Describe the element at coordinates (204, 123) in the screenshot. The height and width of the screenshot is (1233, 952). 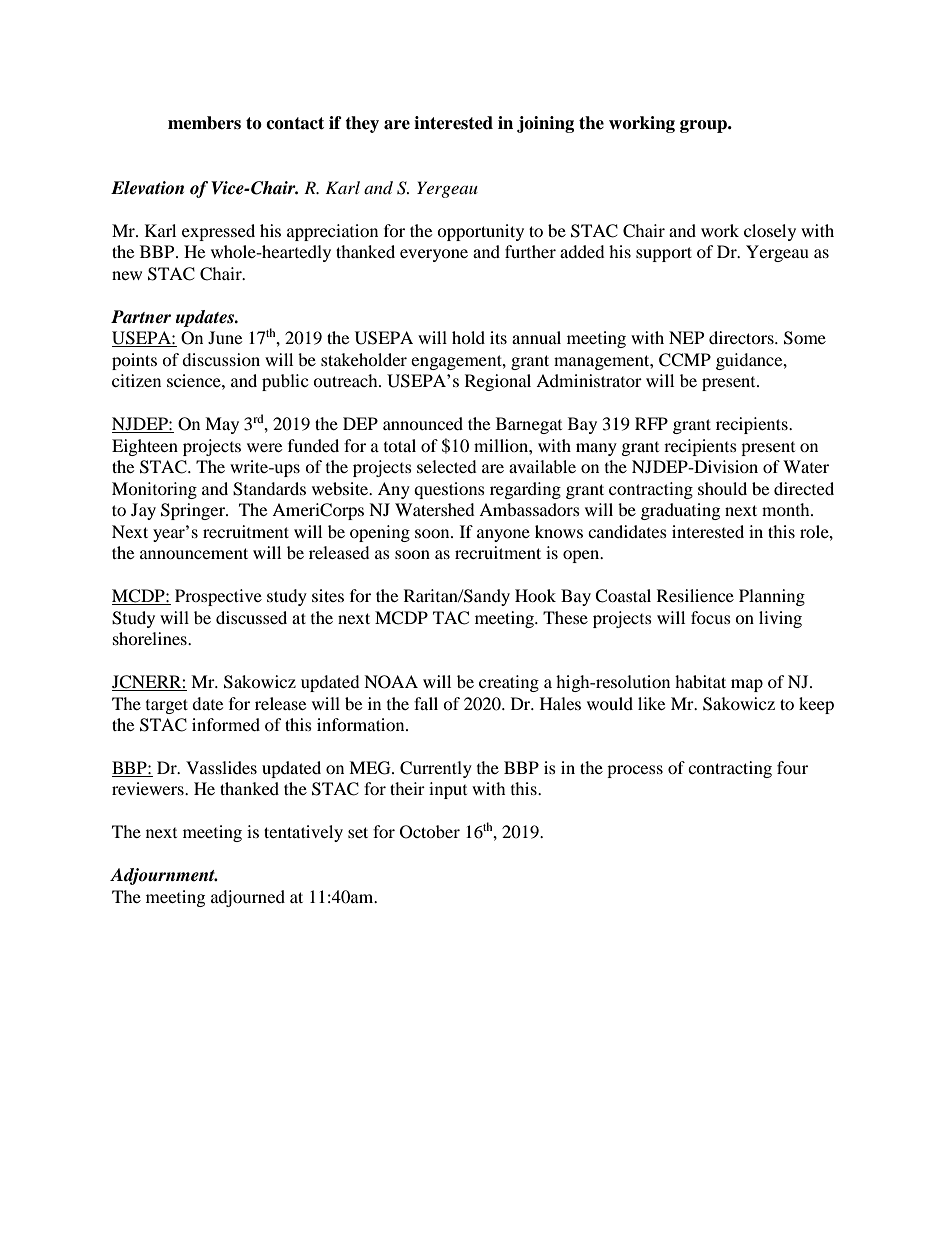
I see `members` at that location.
